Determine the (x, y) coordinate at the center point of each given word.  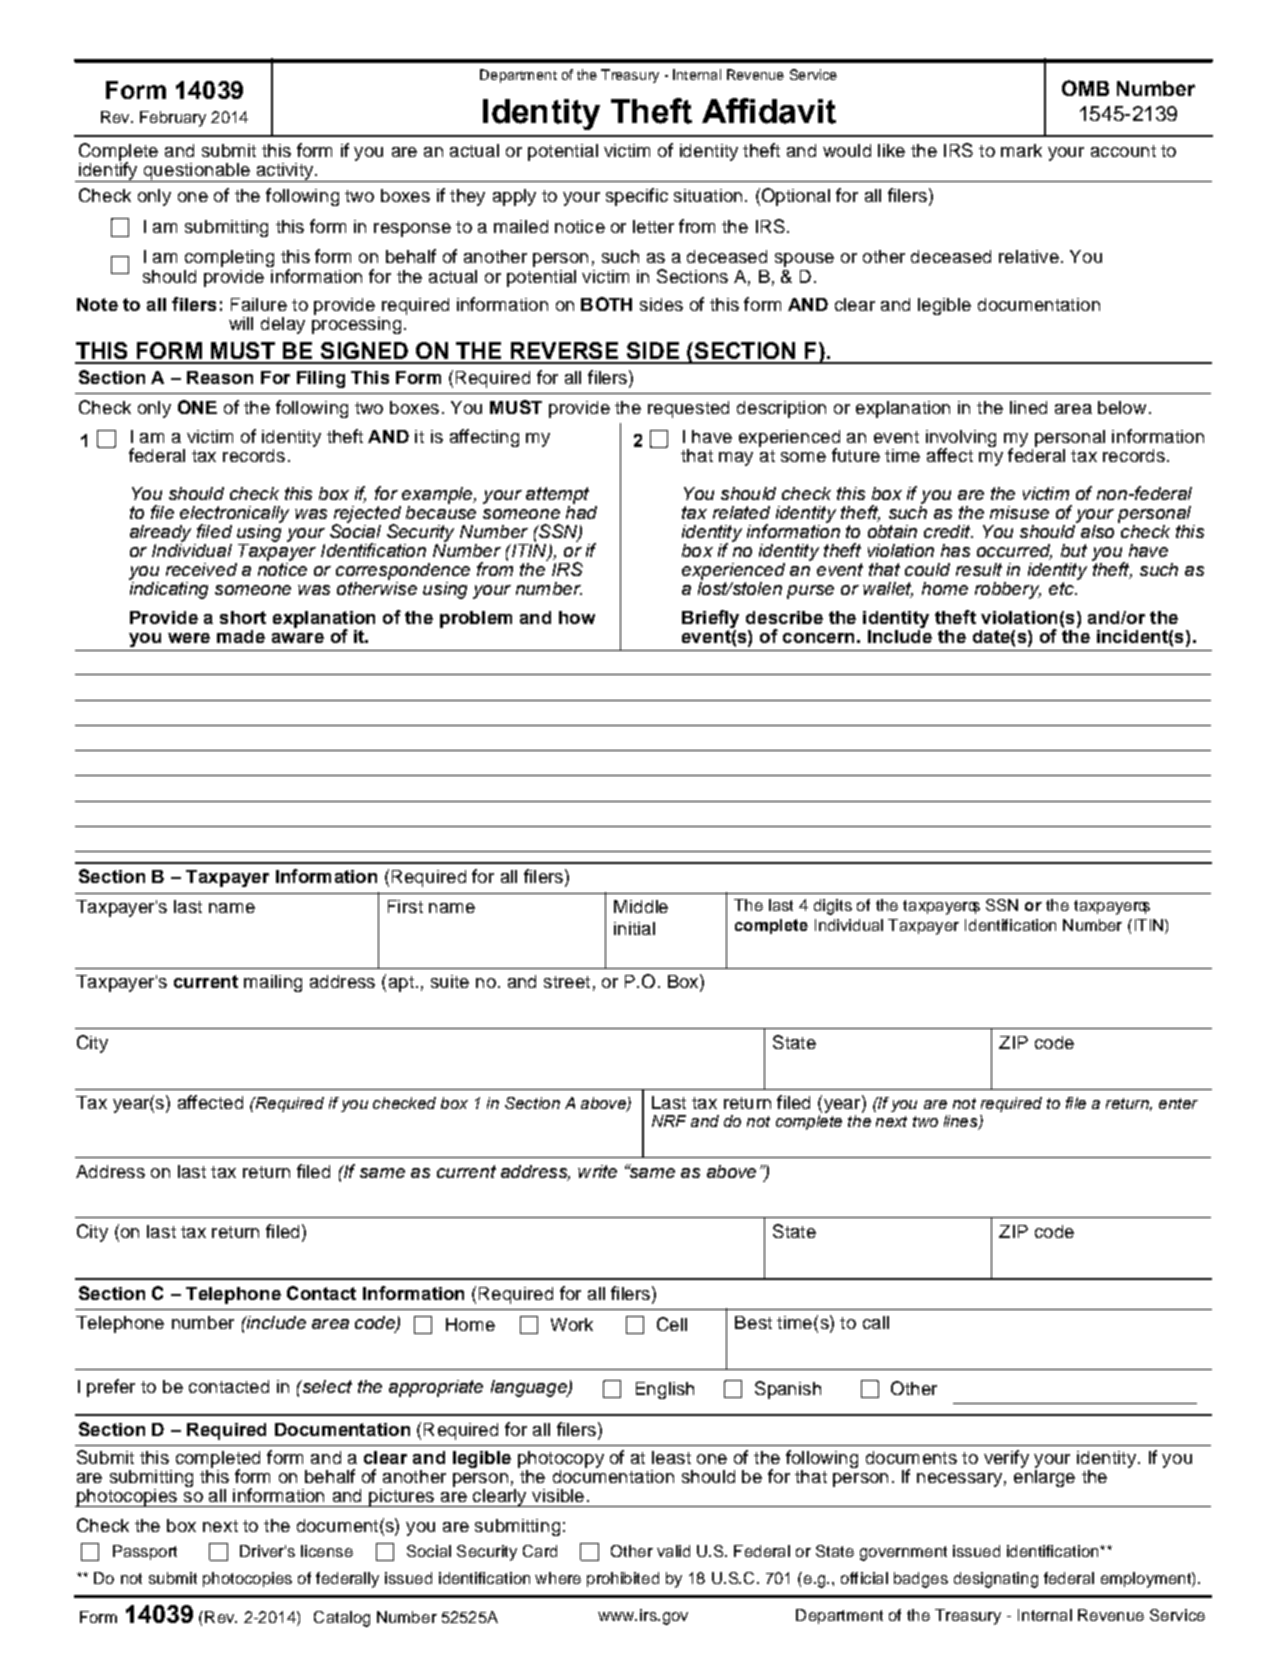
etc (1062, 588)
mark (1021, 150)
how (577, 617)
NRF (669, 1121)
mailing (273, 983)
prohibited (623, 1579)
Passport (145, 1552)
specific (637, 197)
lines (962, 1122)
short (243, 617)
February (173, 119)
